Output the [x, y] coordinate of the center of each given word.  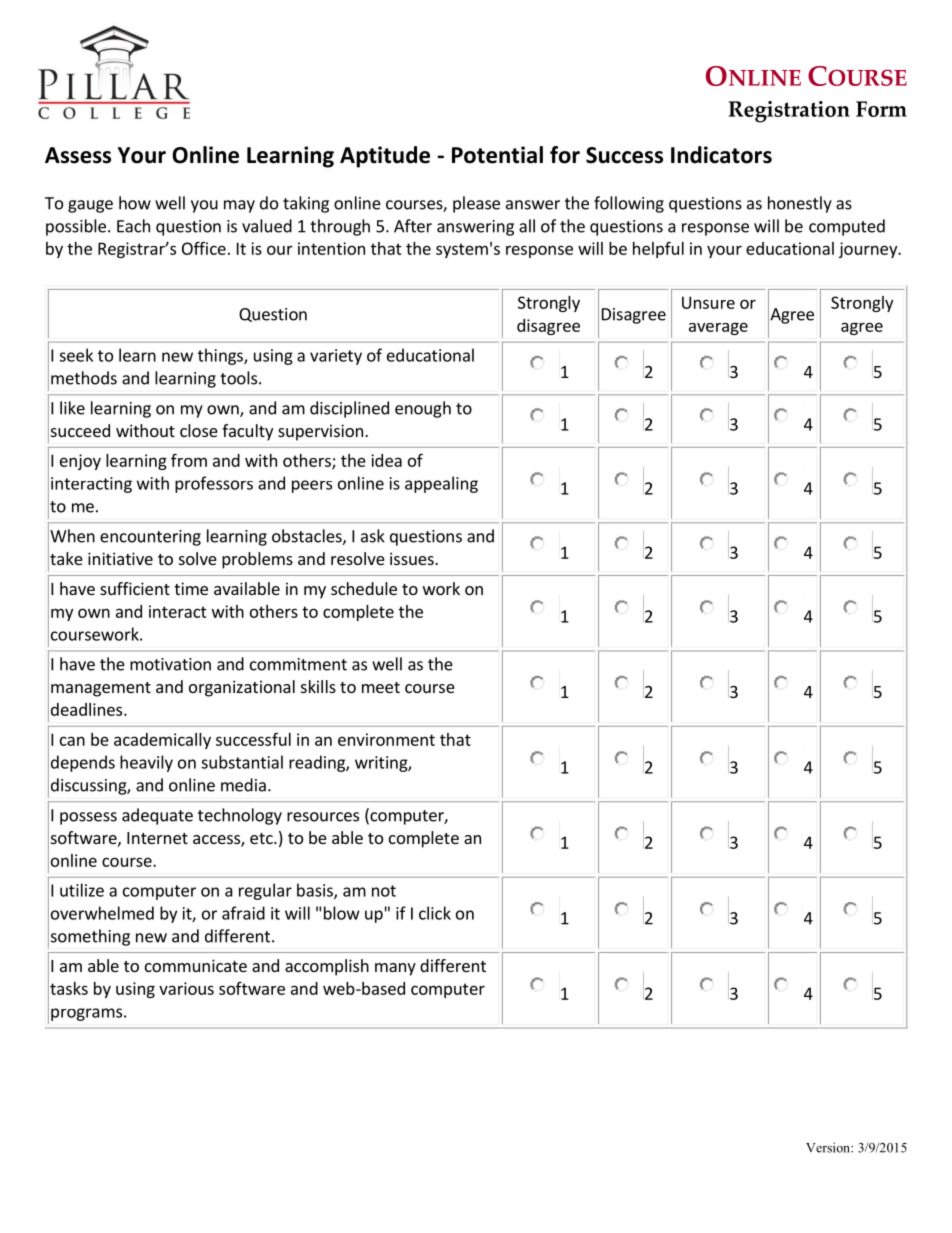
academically [162, 741]
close [199, 430]
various [186, 988]
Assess [78, 155]
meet [381, 687]
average [718, 328]
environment [386, 739]
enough [423, 409]
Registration [789, 112]
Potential [497, 155]
